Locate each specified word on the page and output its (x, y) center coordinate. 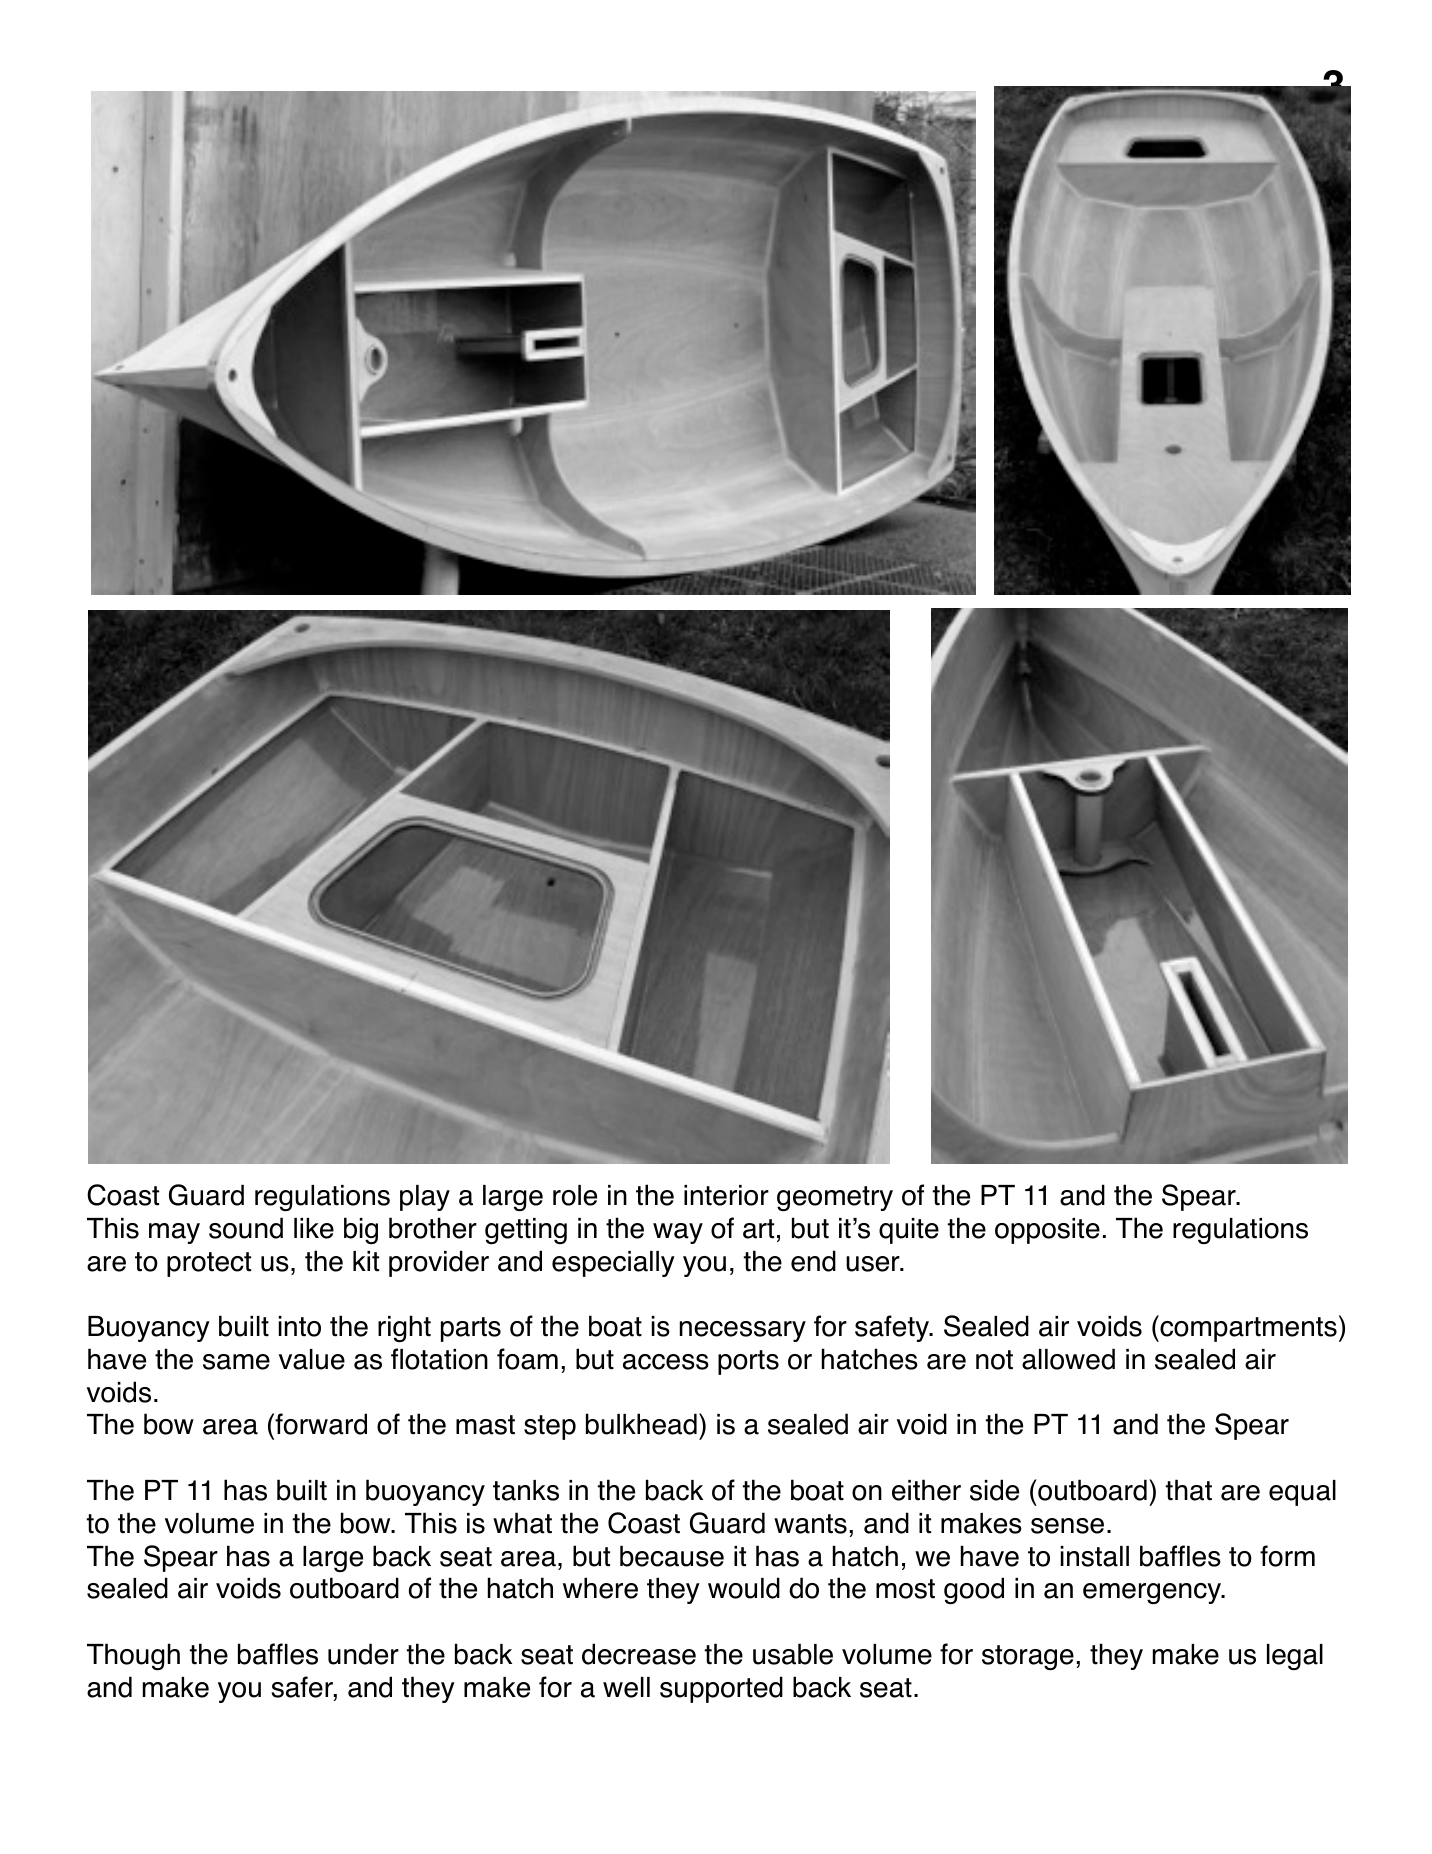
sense (1067, 1526)
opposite (1047, 1231)
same (236, 1362)
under (363, 1654)
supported (721, 1689)
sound (246, 1228)
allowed (1068, 1359)
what (522, 1523)
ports (748, 1362)
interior (726, 1195)
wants (810, 1524)
